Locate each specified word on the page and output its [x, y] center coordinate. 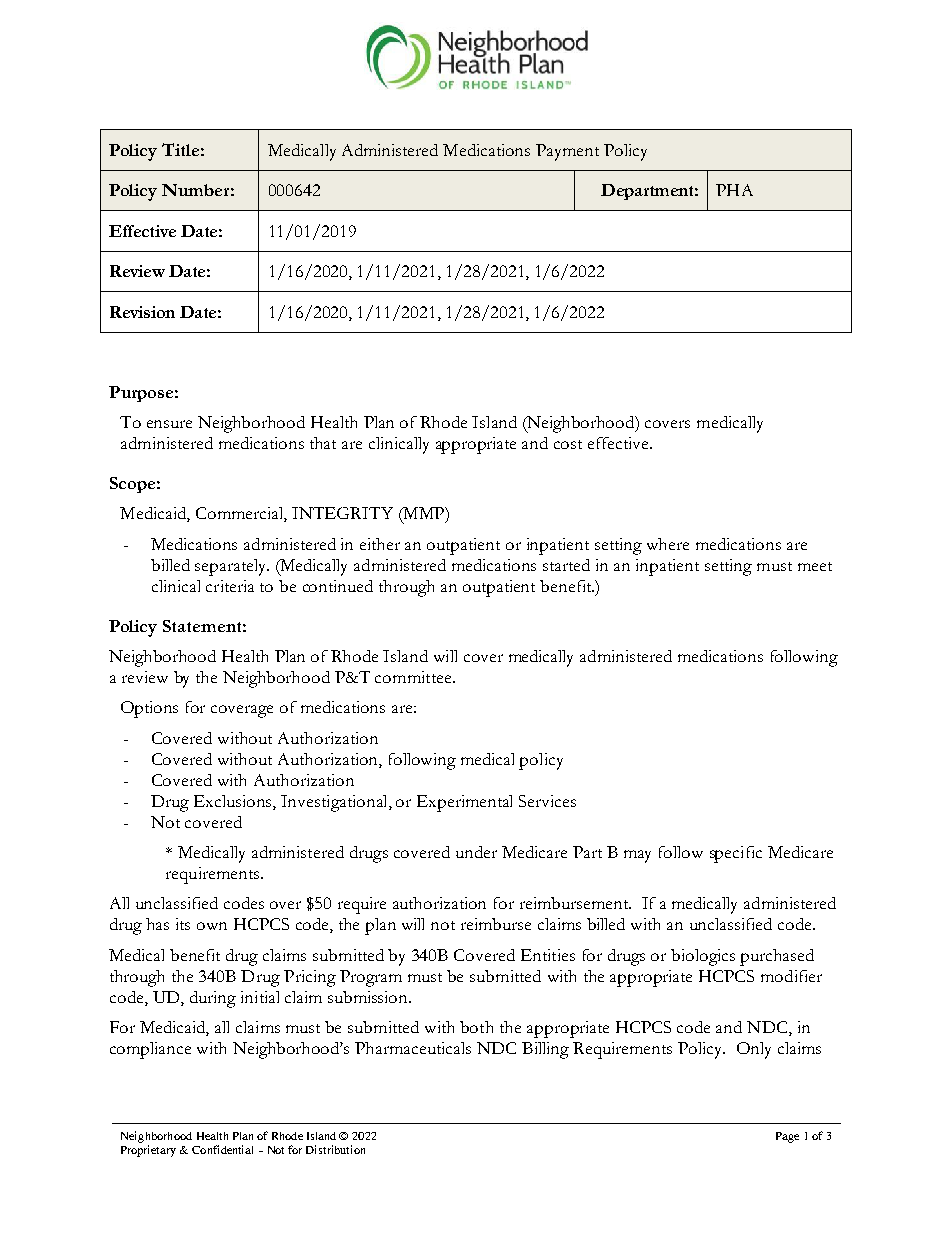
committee [414, 677]
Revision [142, 312]
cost [568, 444]
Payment [567, 152]
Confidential [222, 1149]
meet [815, 566]
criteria [230, 586]
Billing [545, 1050]
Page [787, 1137]
